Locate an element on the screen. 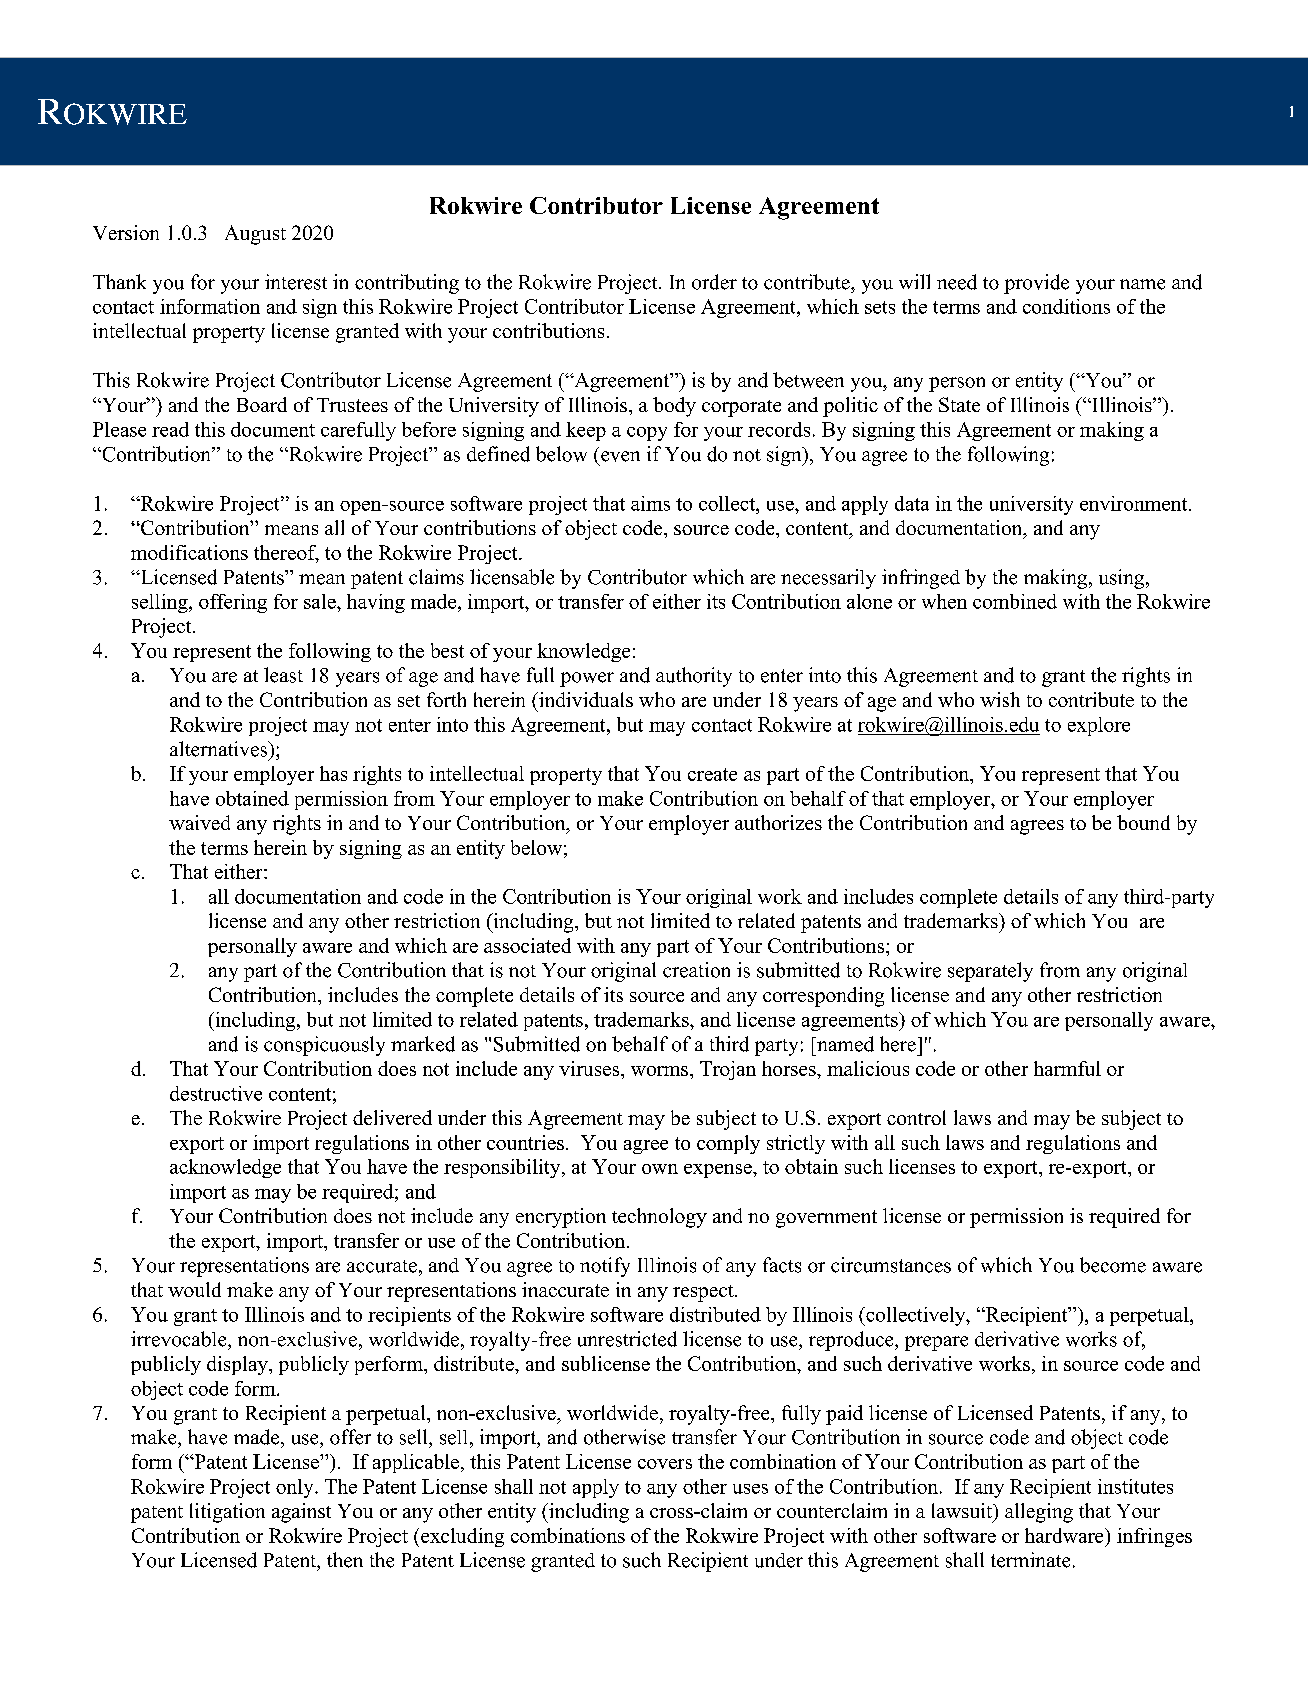  power is located at coordinates (587, 679).
